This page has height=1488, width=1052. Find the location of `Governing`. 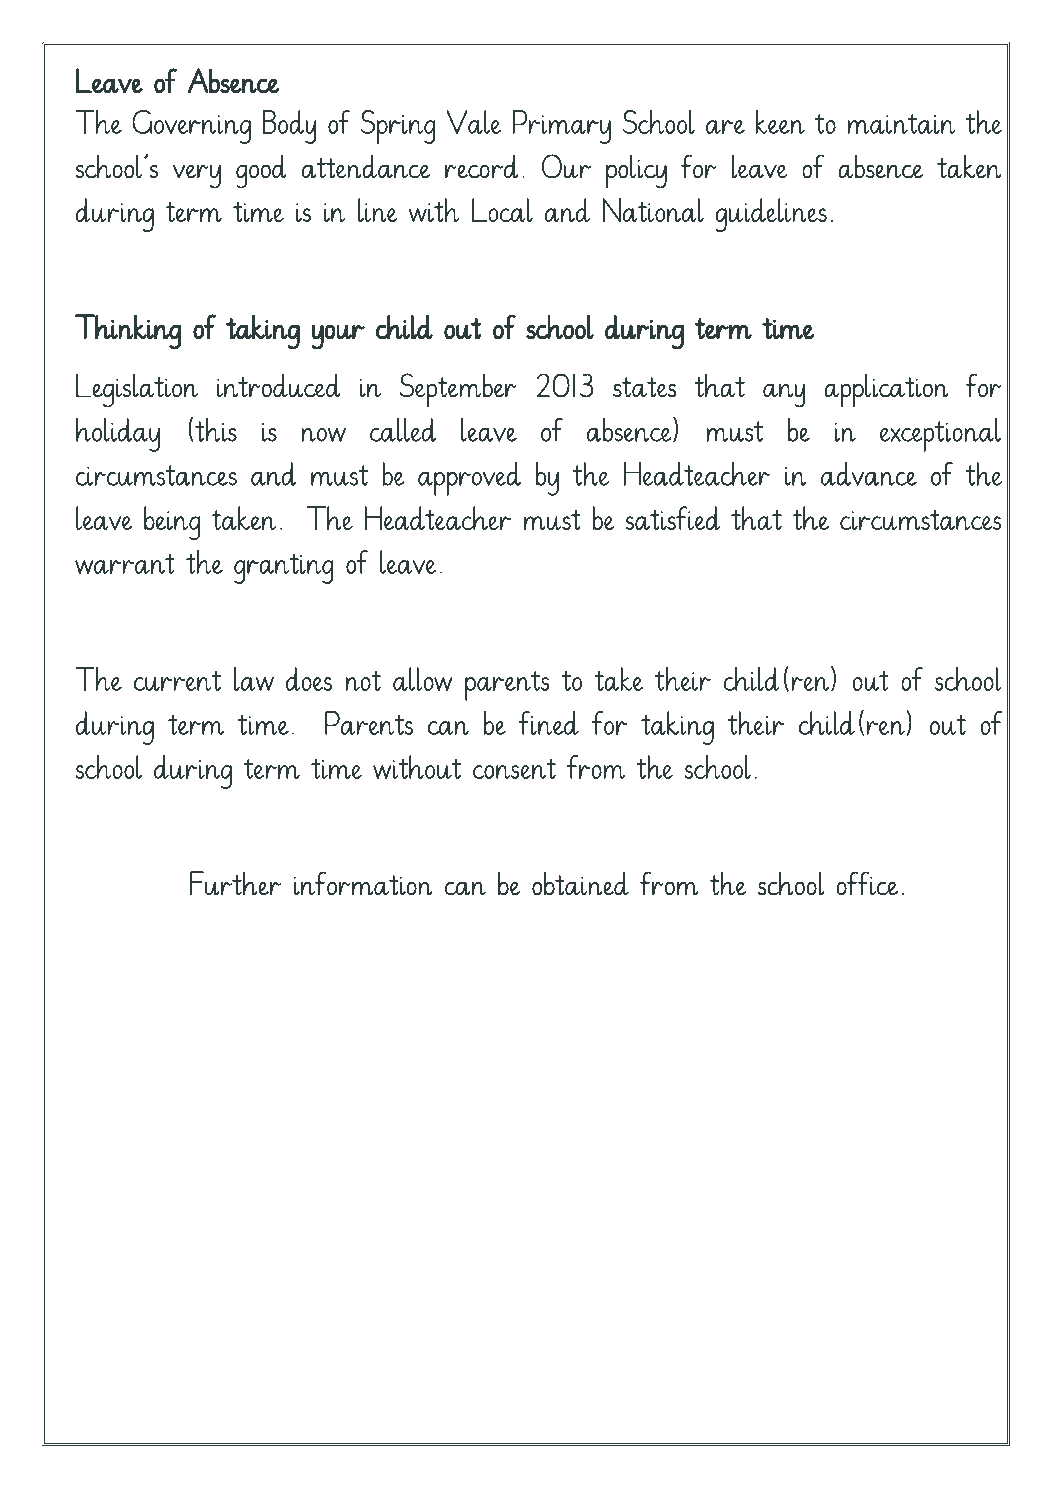

Governing is located at coordinates (191, 127).
